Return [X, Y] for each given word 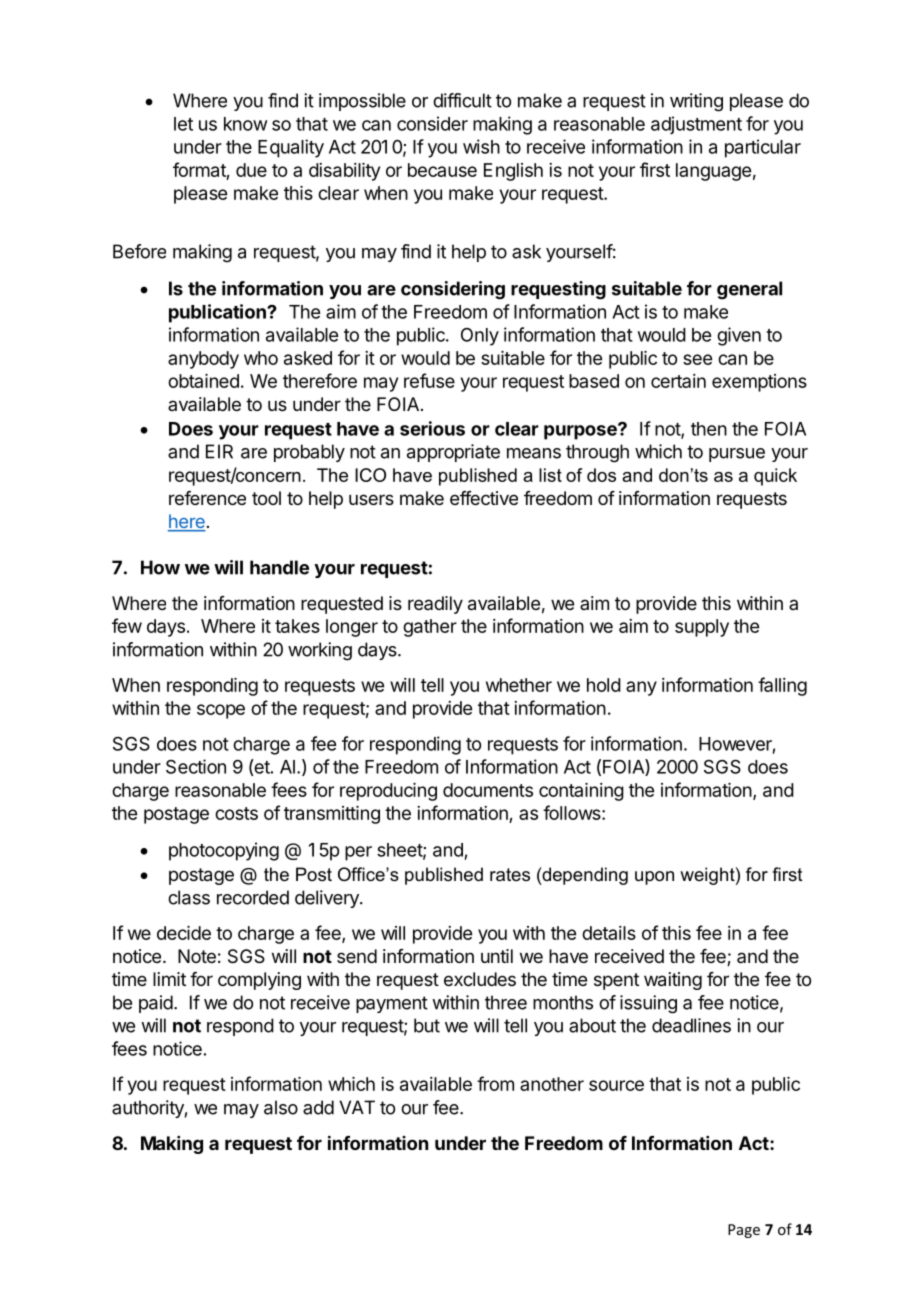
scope [221, 711]
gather [430, 628]
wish [481, 146]
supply [702, 628]
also [281, 1107]
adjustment [696, 125]
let [183, 124]
